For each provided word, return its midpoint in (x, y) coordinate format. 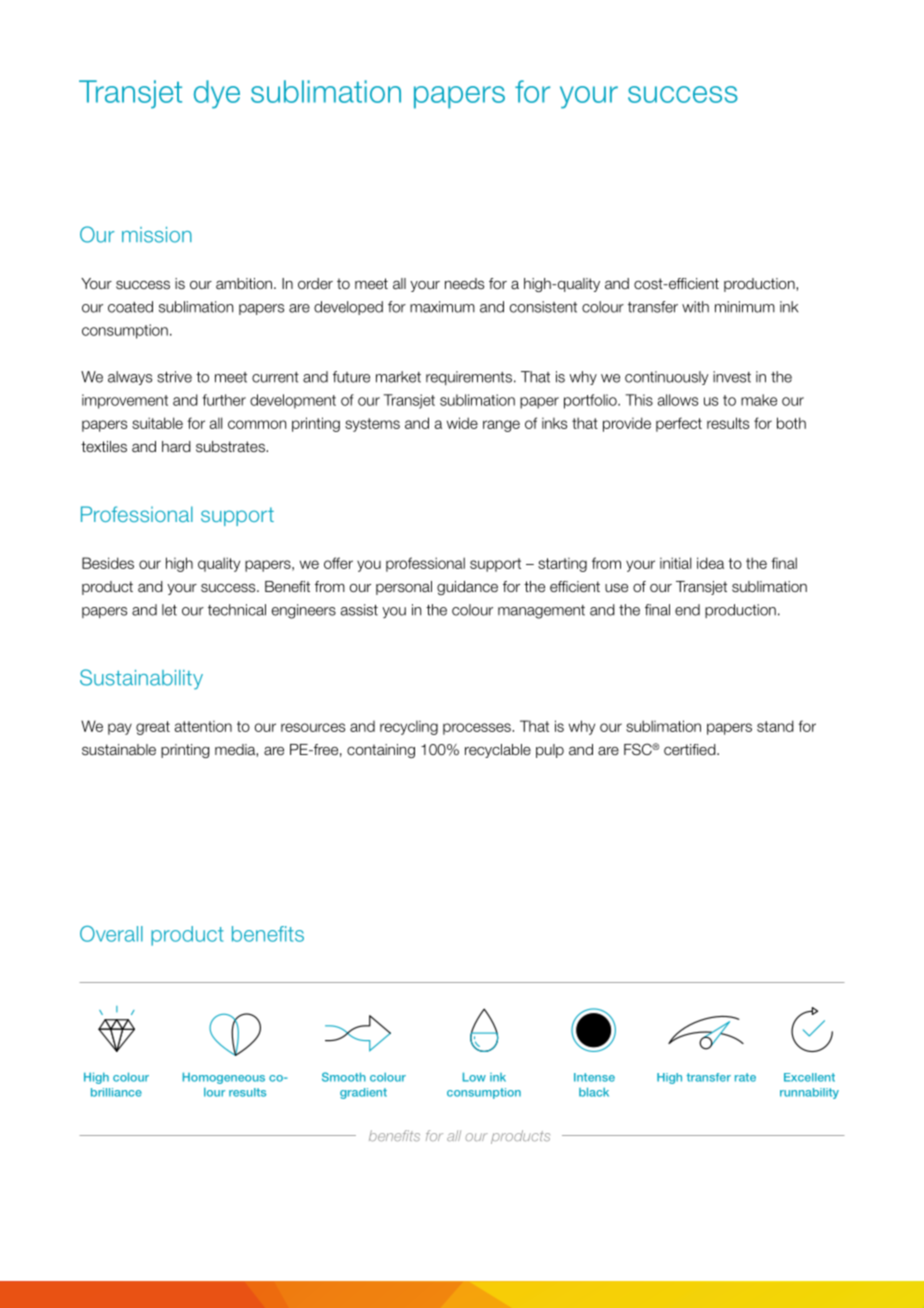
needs (464, 284)
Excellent (809, 1077)
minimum (745, 307)
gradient (363, 1093)
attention (203, 726)
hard (176, 446)
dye (217, 94)
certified (691, 749)
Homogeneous (224, 1078)
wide (462, 423)
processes (478, 729)
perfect (679, 424)
